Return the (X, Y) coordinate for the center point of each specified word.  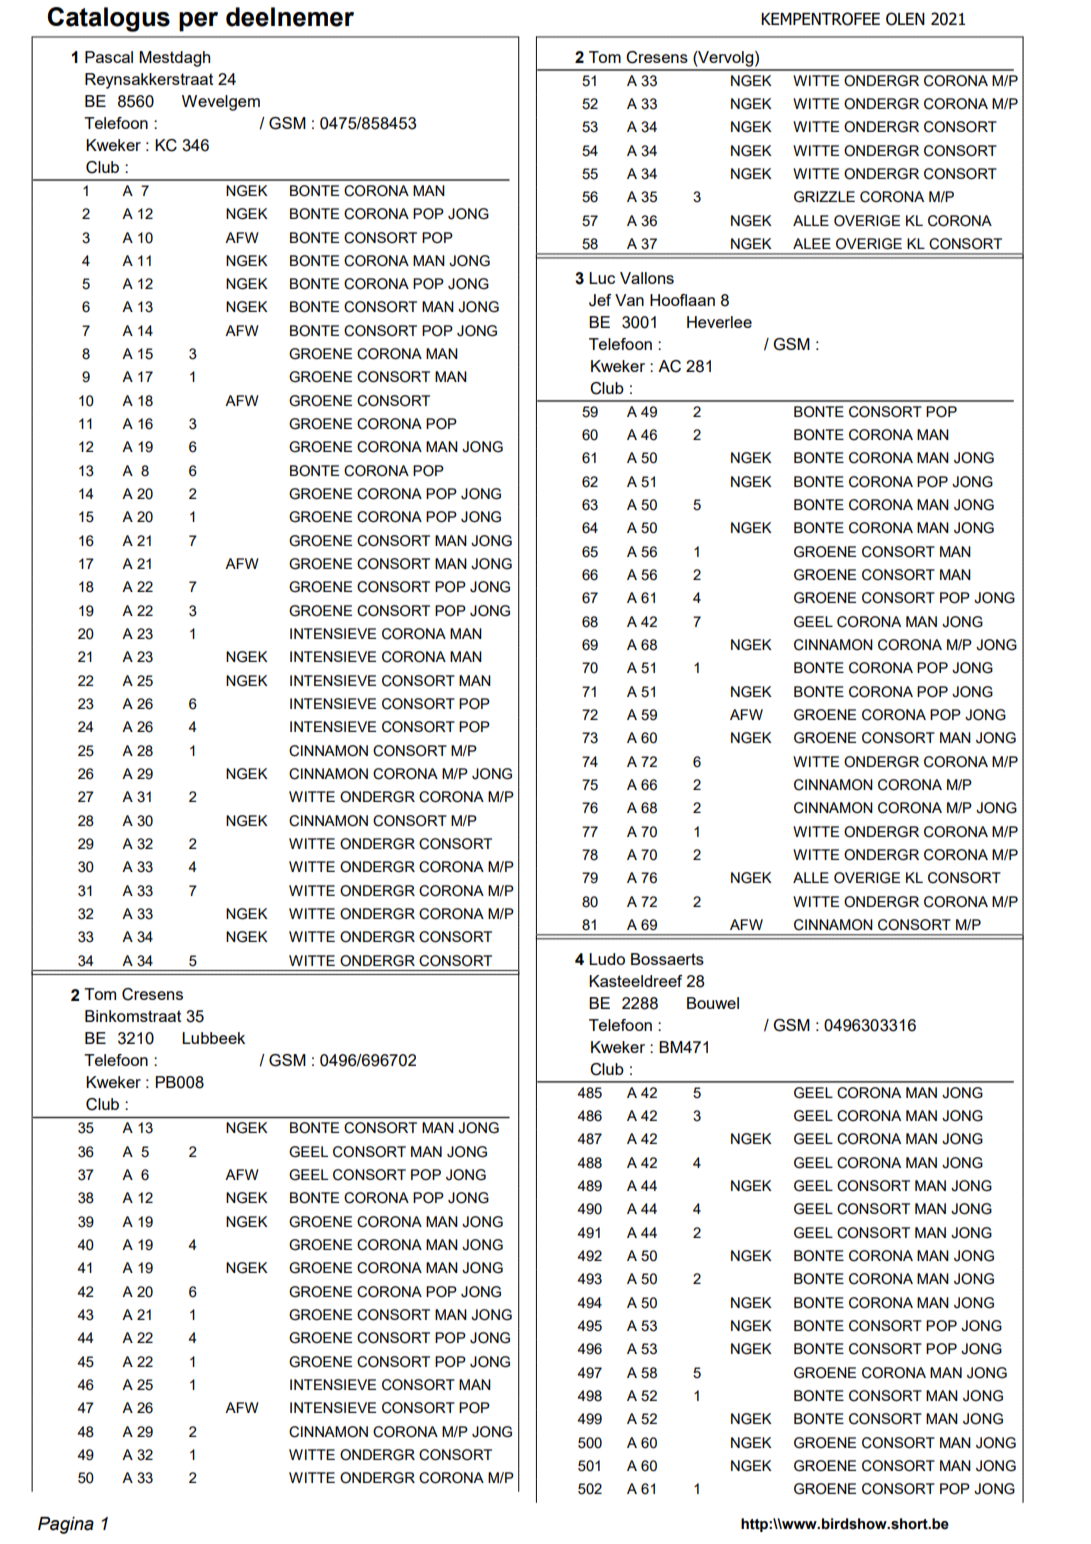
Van (629, 300)
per (198, 22)
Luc (602, 278)
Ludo (607, 959)
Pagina (66, 1525)
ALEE (812, 243)
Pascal (109, 57)
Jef (600, 300)
